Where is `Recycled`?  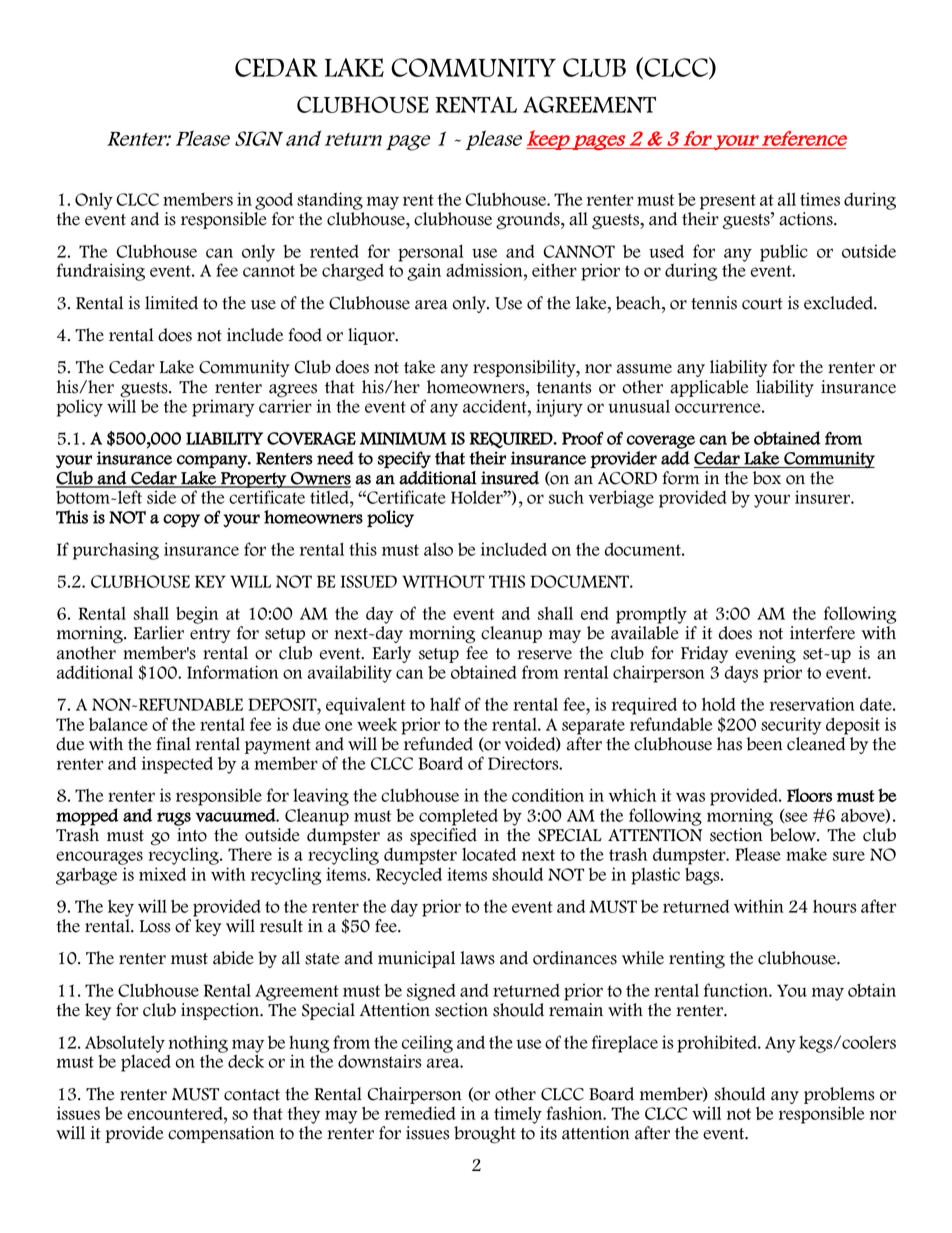
Recycled is located at coordinates (409, 876).
